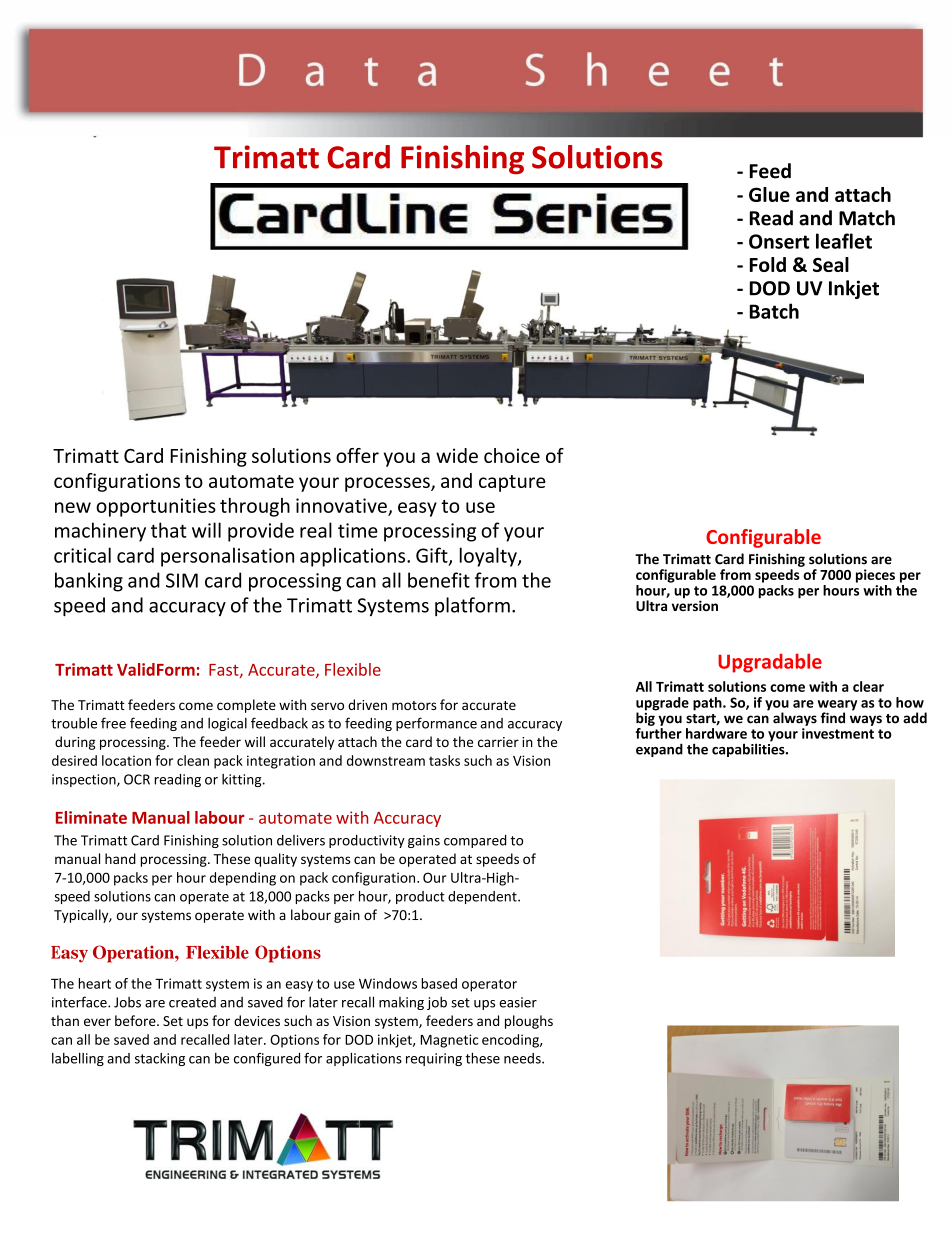 The height and width of the screenshot is (1233, 952). Describe the element at coordinates (867, 218) in the screenshot. I see `Match` at that location.
